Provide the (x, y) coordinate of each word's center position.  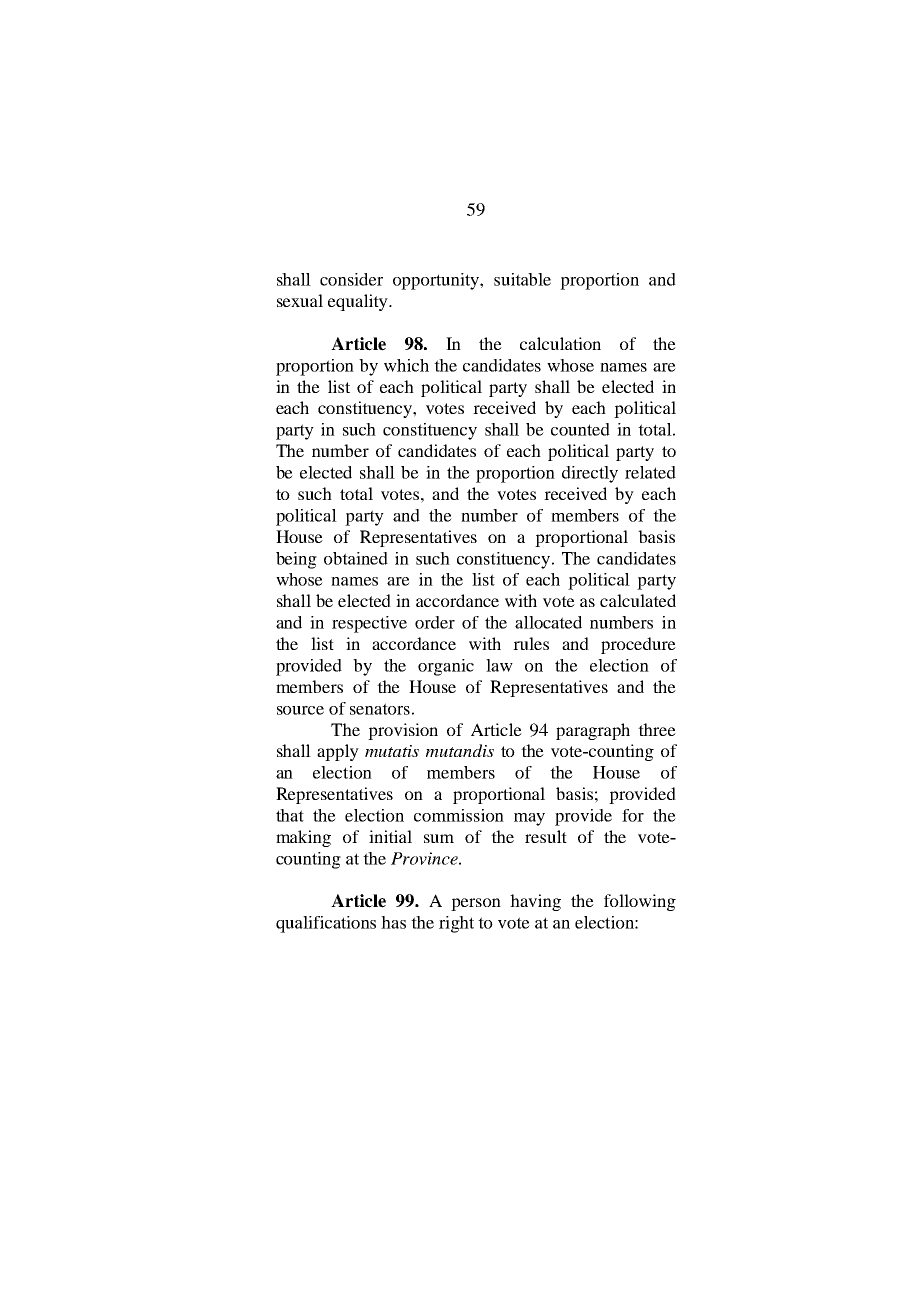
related (650, 472)
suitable (522, 279)
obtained (356, 558)
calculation (560, 343)
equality (359, 302)
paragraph (593, 731)
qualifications (326, 924)
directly (590, 474)
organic (446, 667)
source (300, 710)
